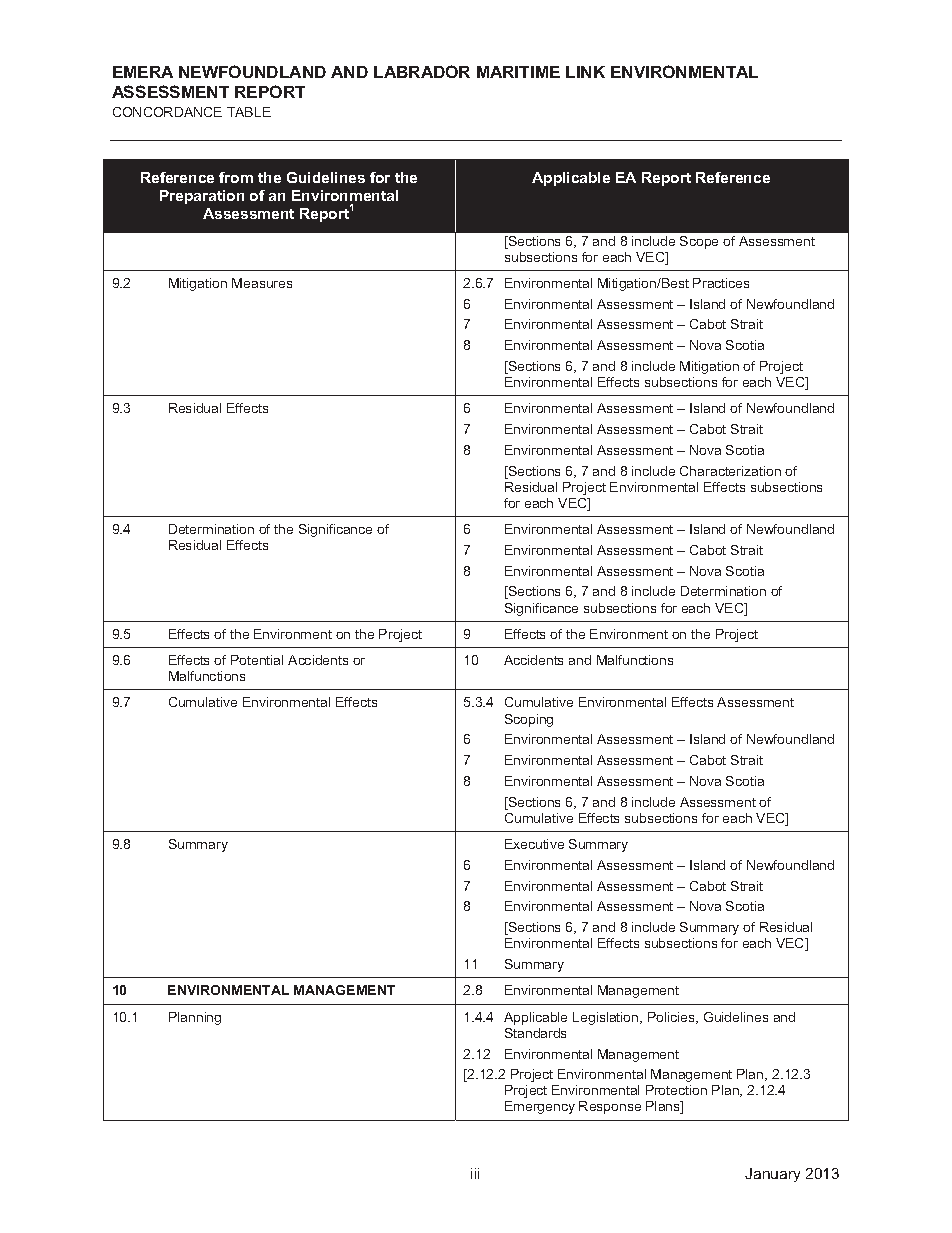 The image size is (952, 1233). I want to click on Emergency, so click(540, 1107).
